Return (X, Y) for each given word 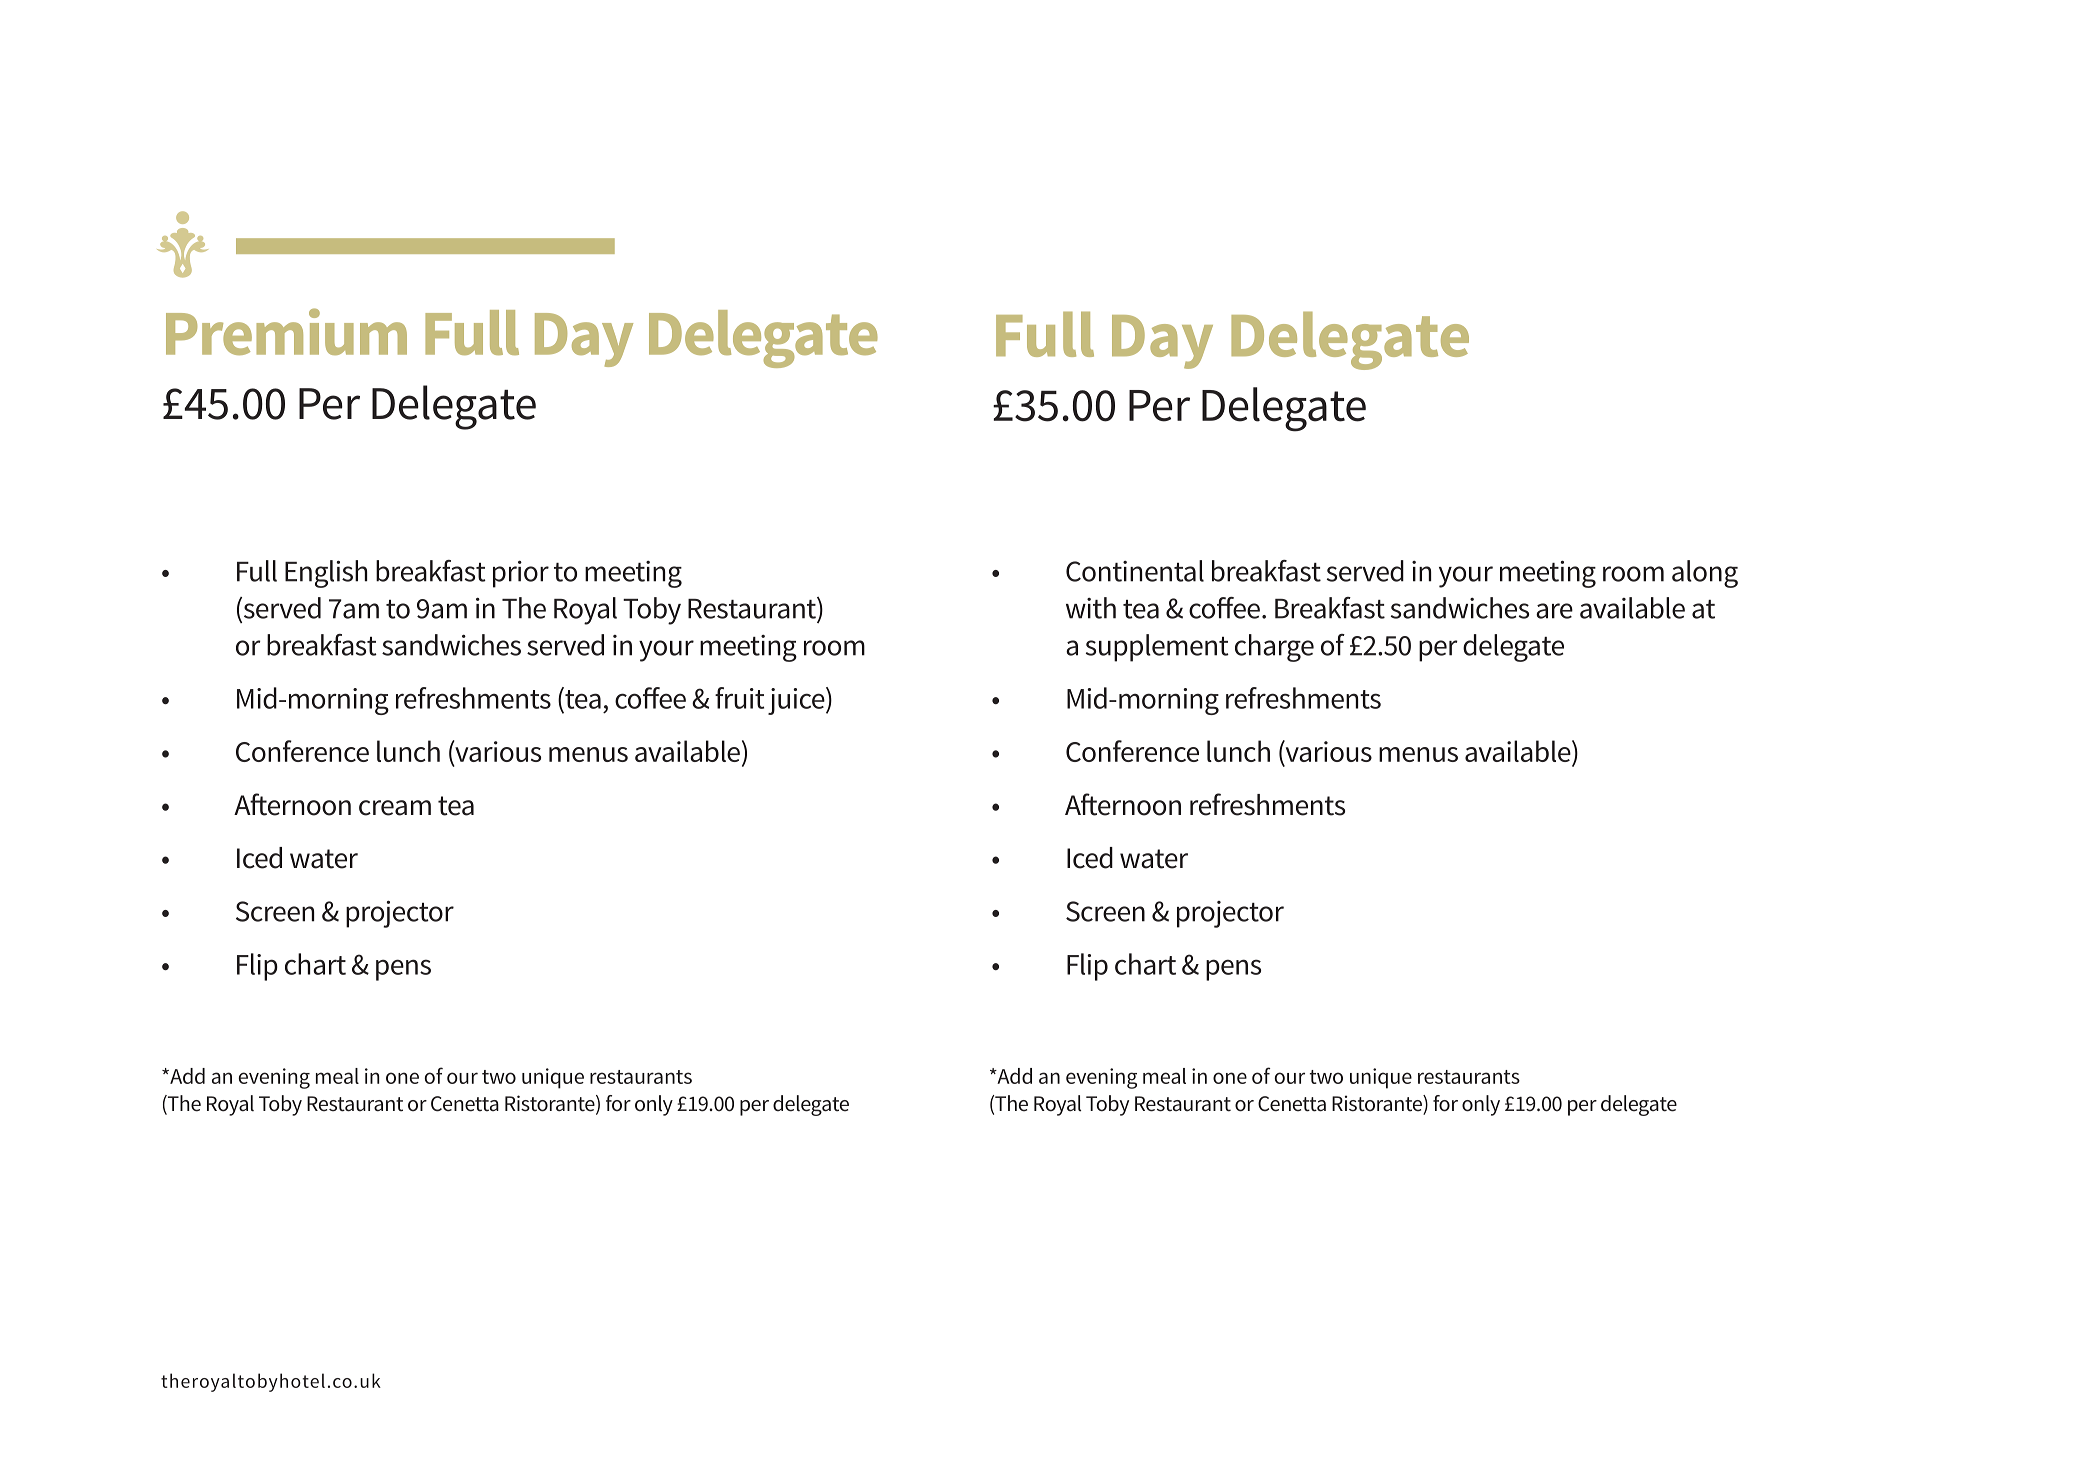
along (1705, 574)
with (1091, 608)
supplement (1157, 648)
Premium (286, 331)
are (1554, 611)
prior (521, 574)
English (326, 574)
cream (395, 808)
